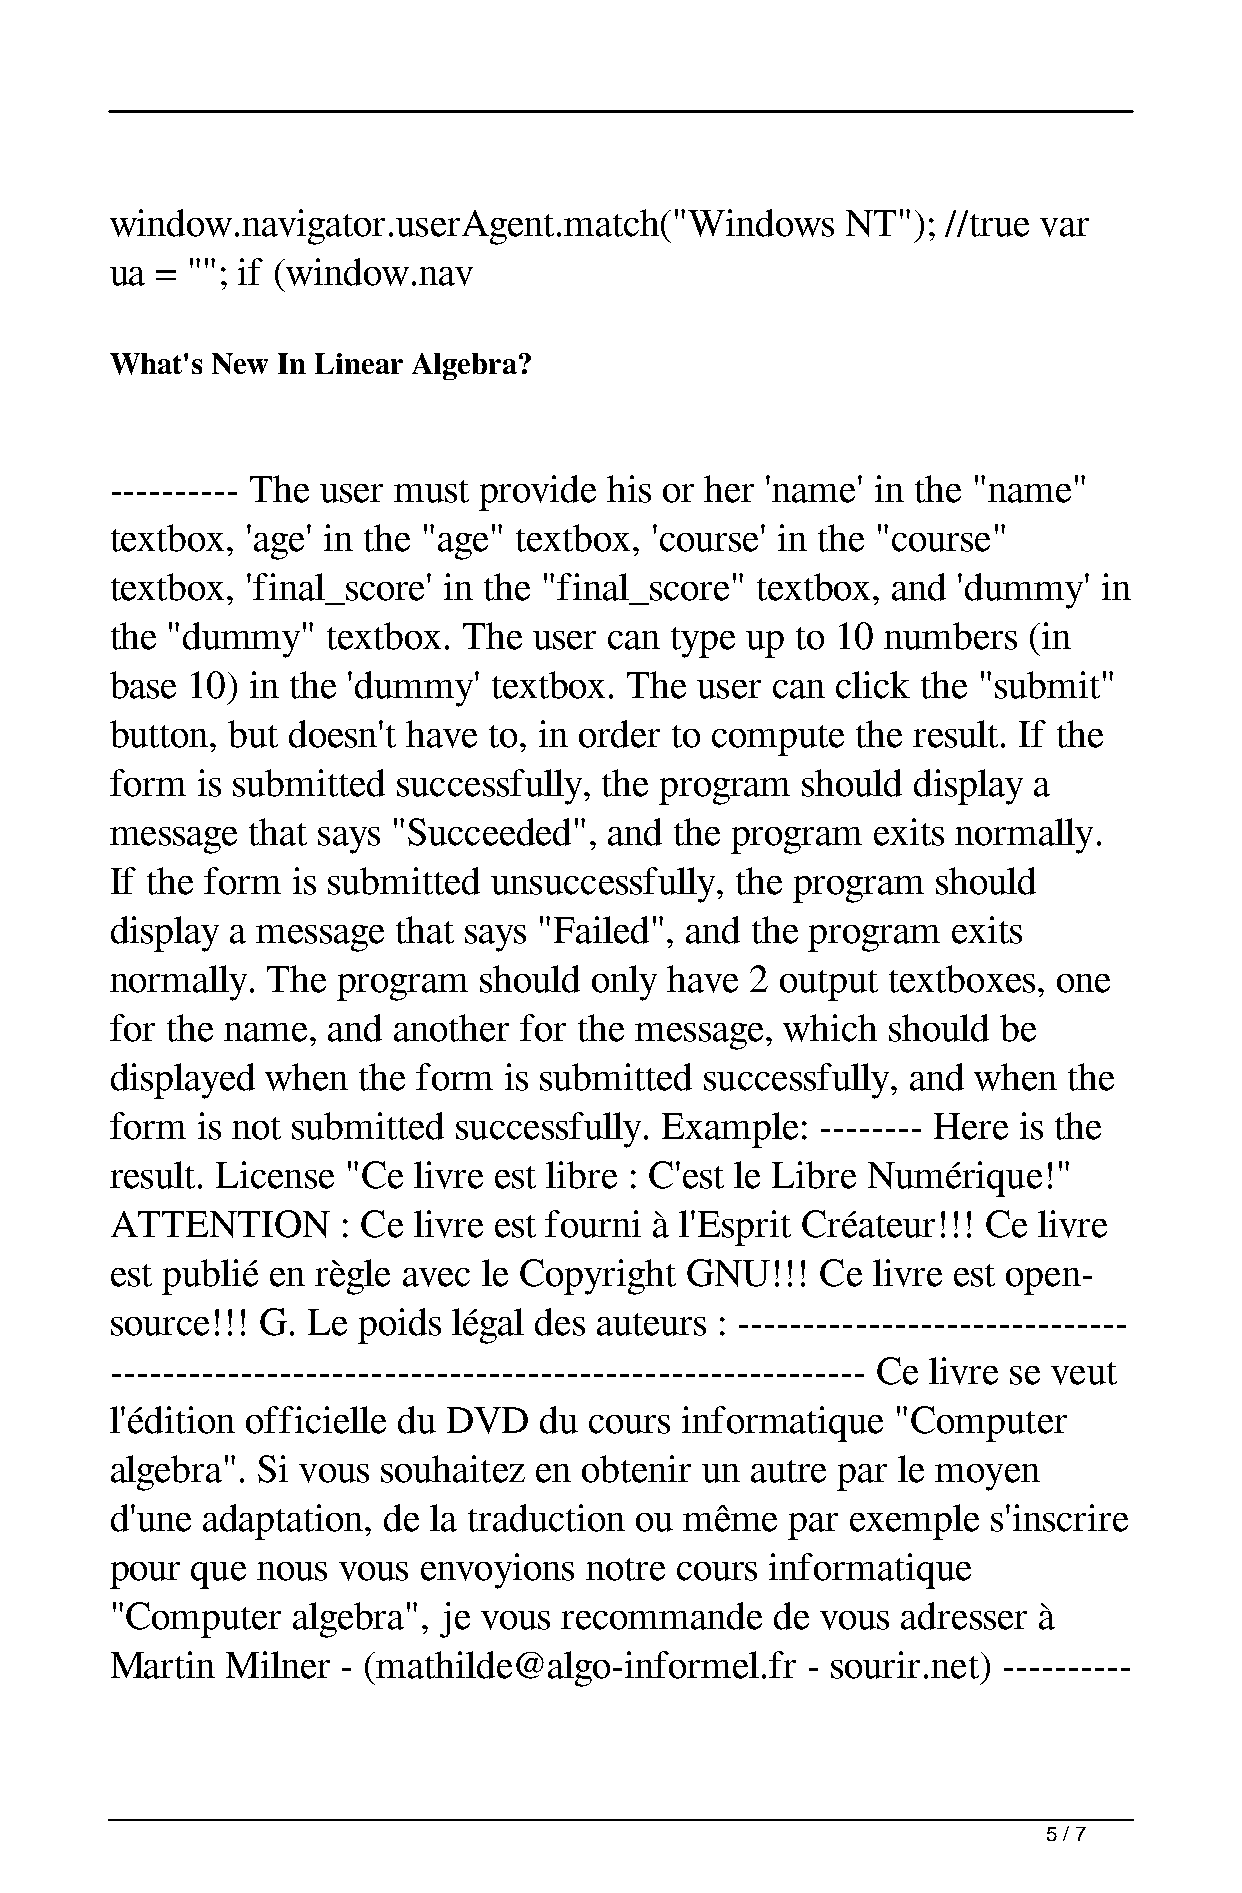  What do you see at coordinates (999, 225) in the document?
I see `true` at bounding box center [999, 225].
